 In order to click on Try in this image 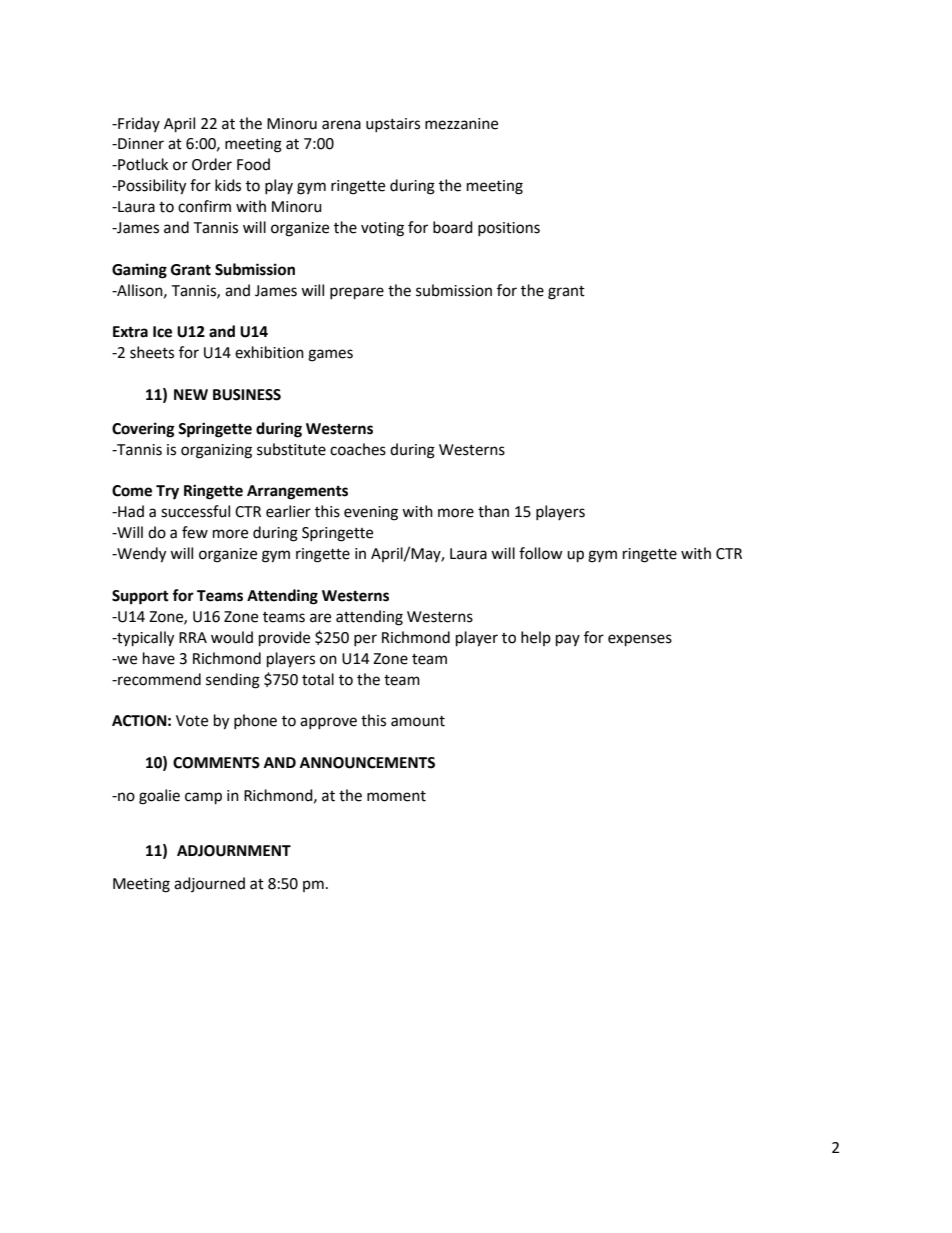, I will do `click(167, 492)`.
